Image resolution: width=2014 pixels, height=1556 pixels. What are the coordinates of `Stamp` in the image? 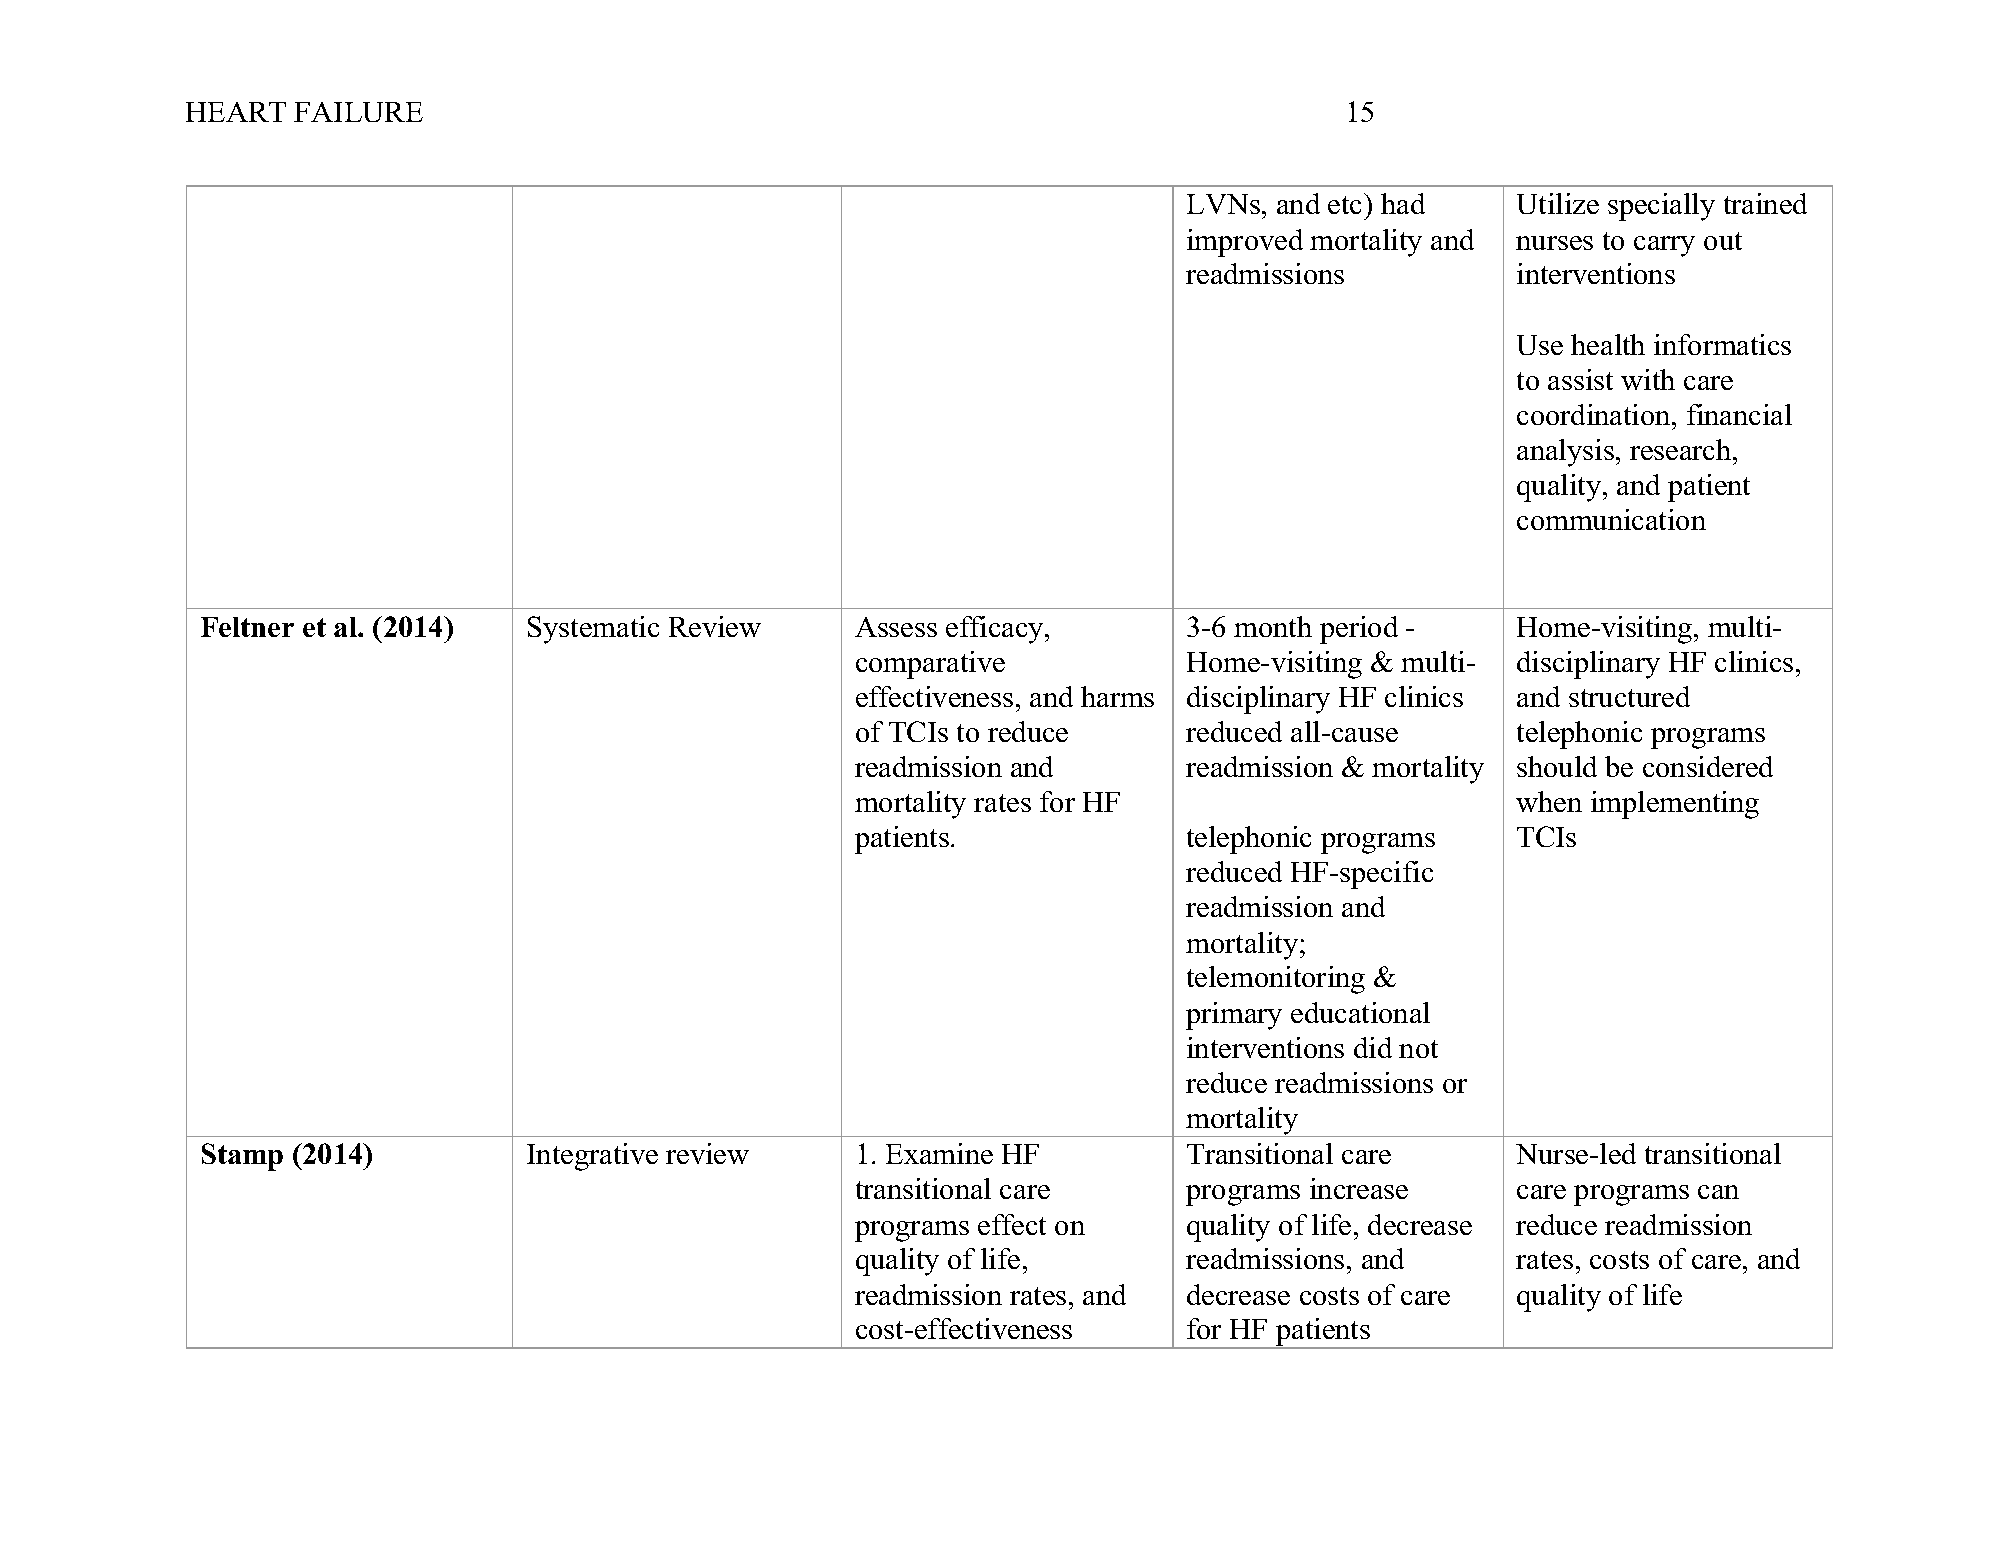 It's located at (242, 1157).
